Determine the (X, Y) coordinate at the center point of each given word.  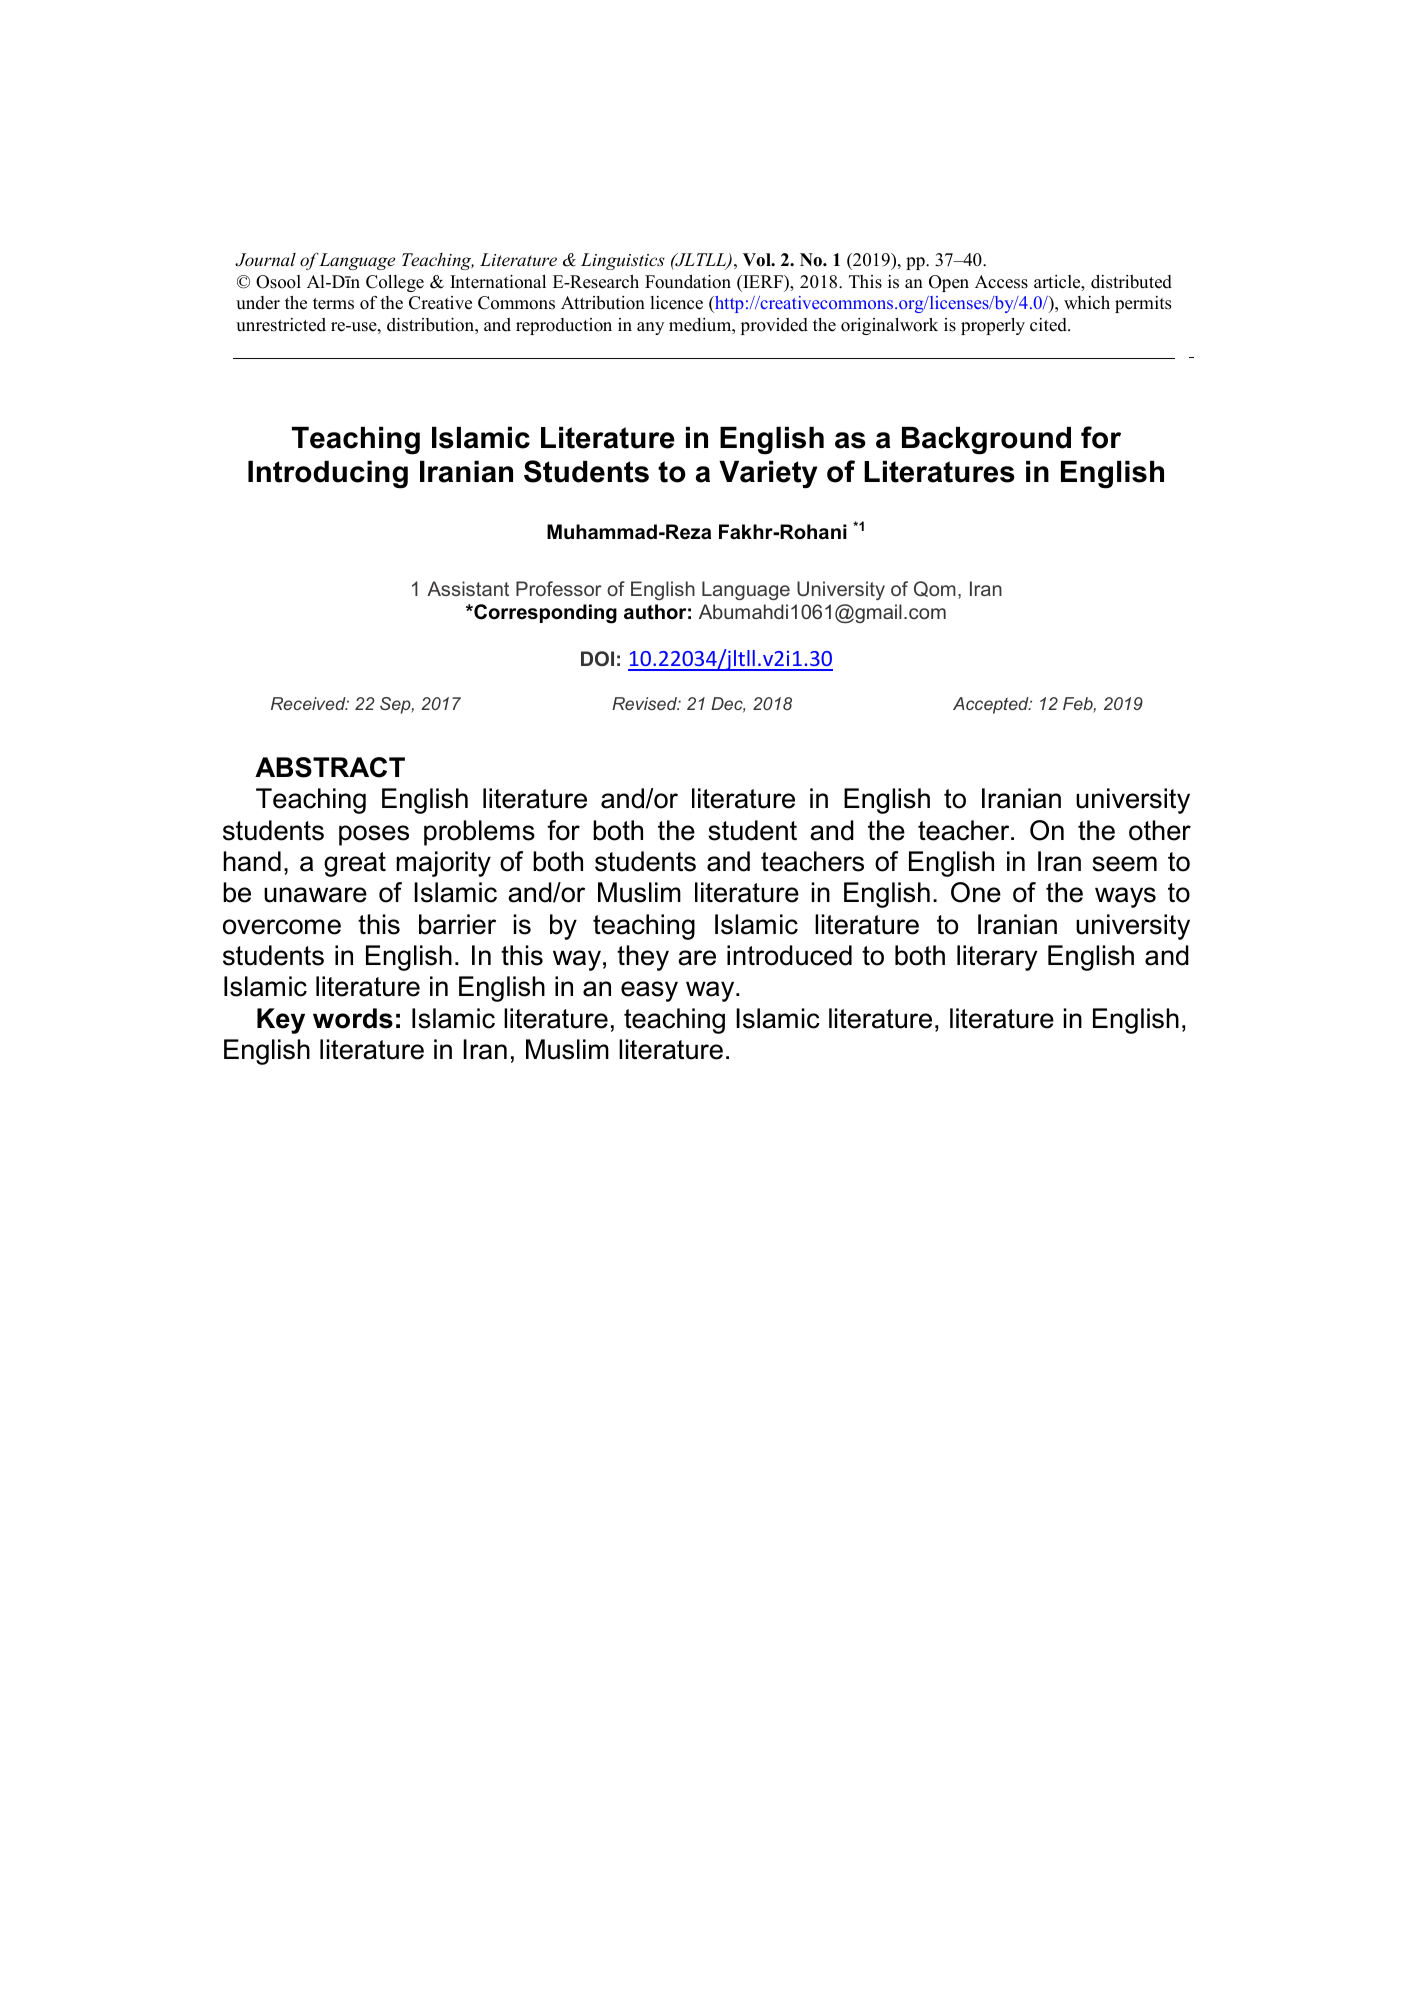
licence (676, 303)
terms (333, 304)
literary (997, 958)
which (1087, 303)
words (353, 1018)
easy (649, 991)
